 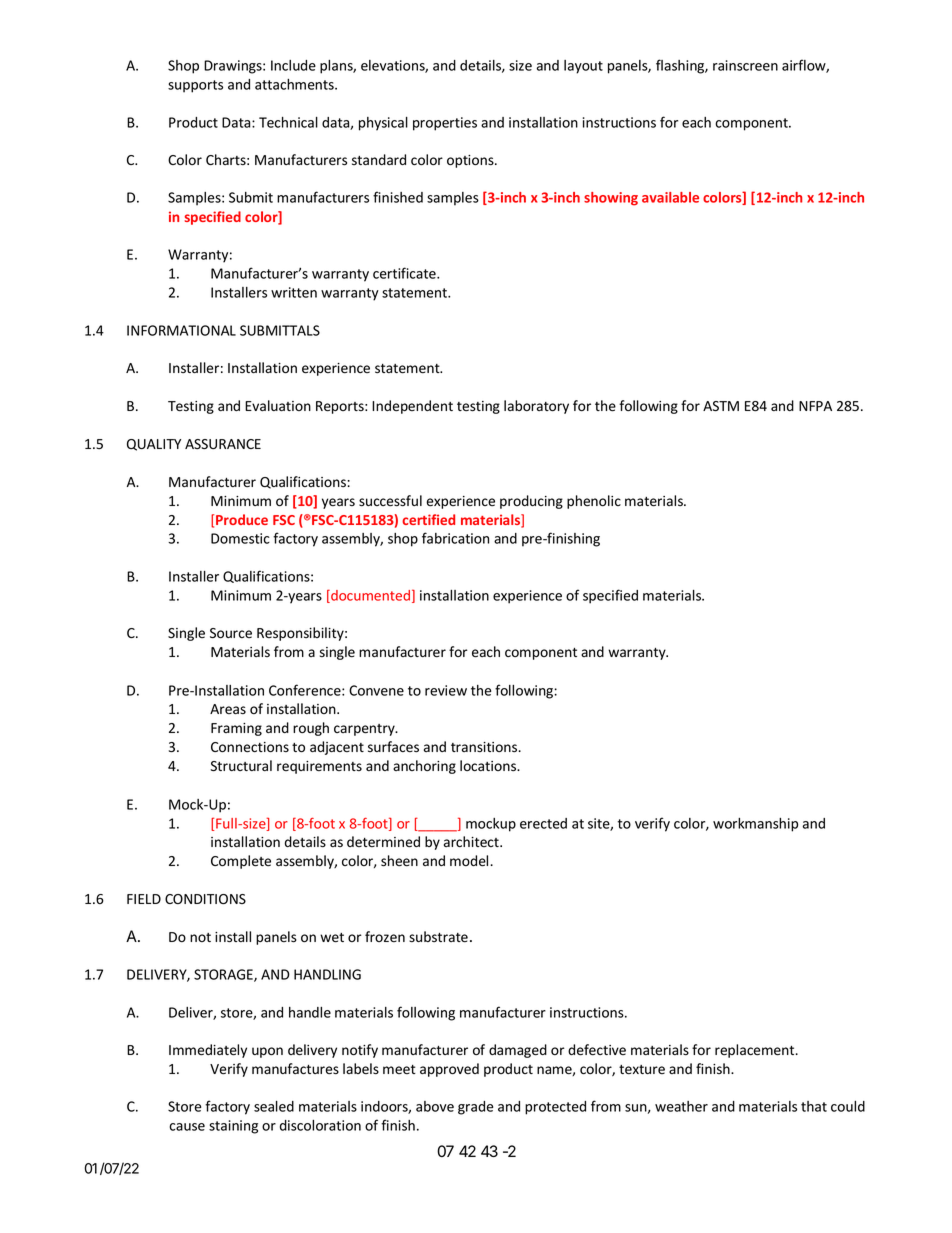 What do you see at coordinates (670, 197) in the screenshot?
I see `available` at bounding box center [670, 197].
